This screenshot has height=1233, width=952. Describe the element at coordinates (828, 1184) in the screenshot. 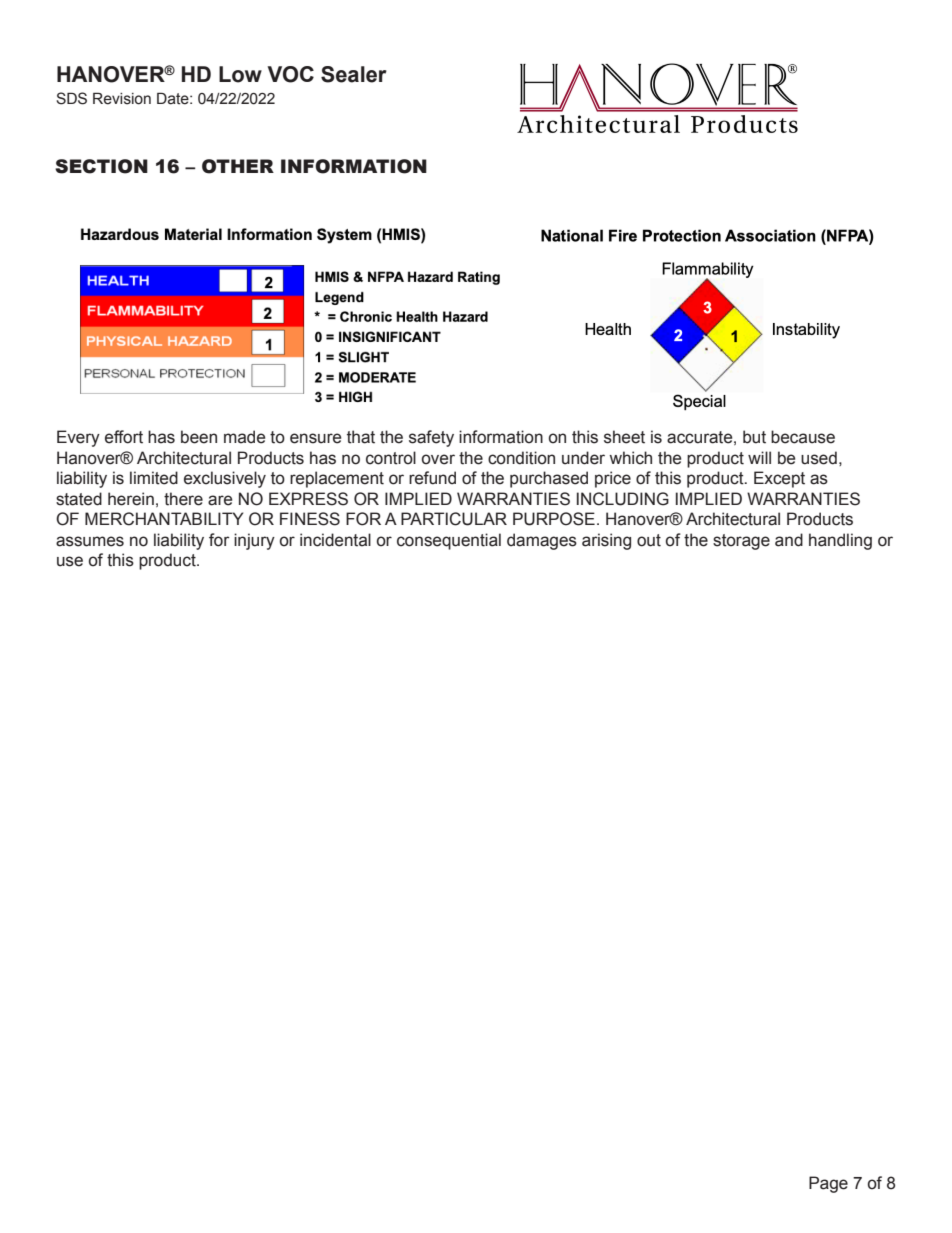

I see `Page` at that location.
